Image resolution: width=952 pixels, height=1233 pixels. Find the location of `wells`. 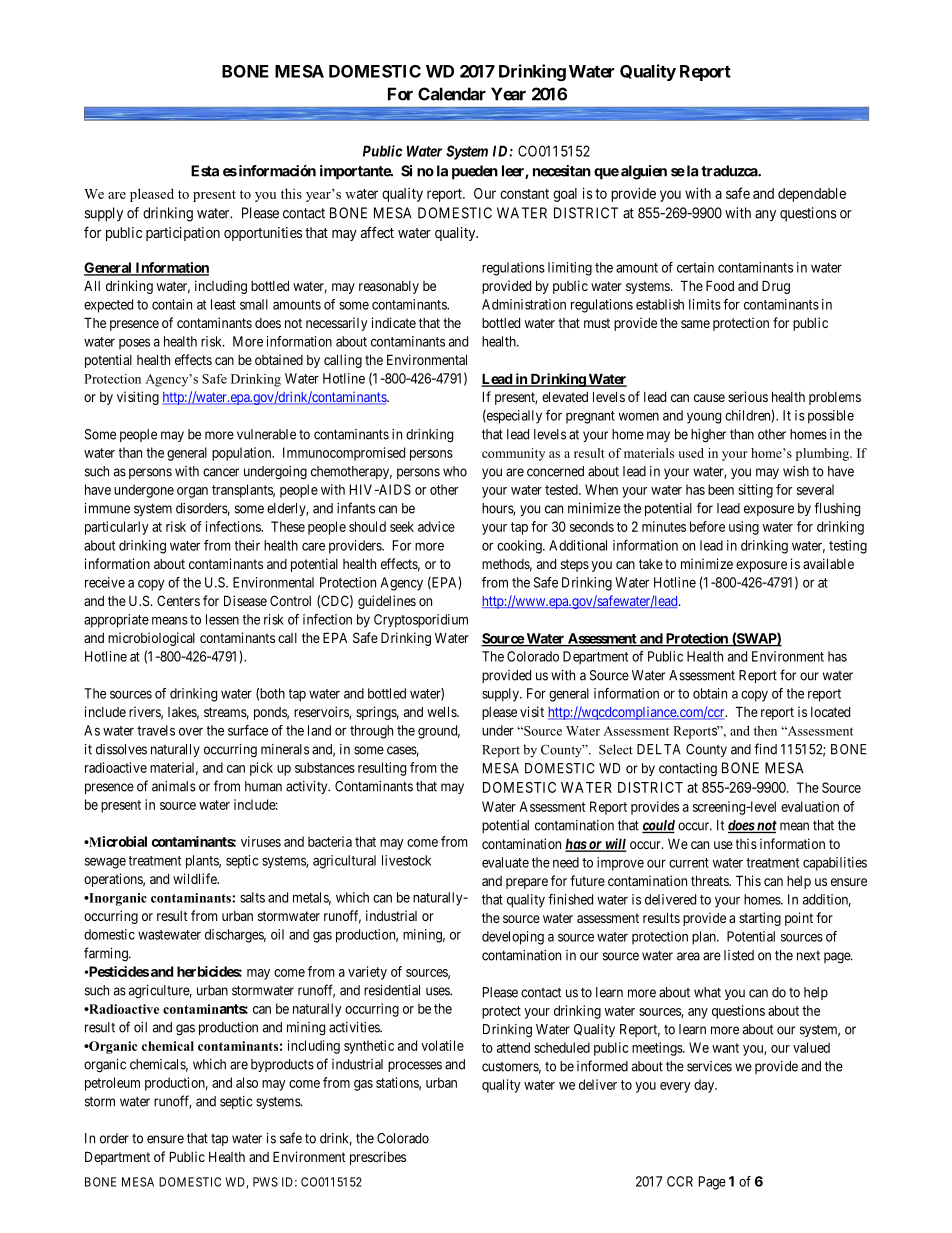

wells is located at coordinates (442, 711).
